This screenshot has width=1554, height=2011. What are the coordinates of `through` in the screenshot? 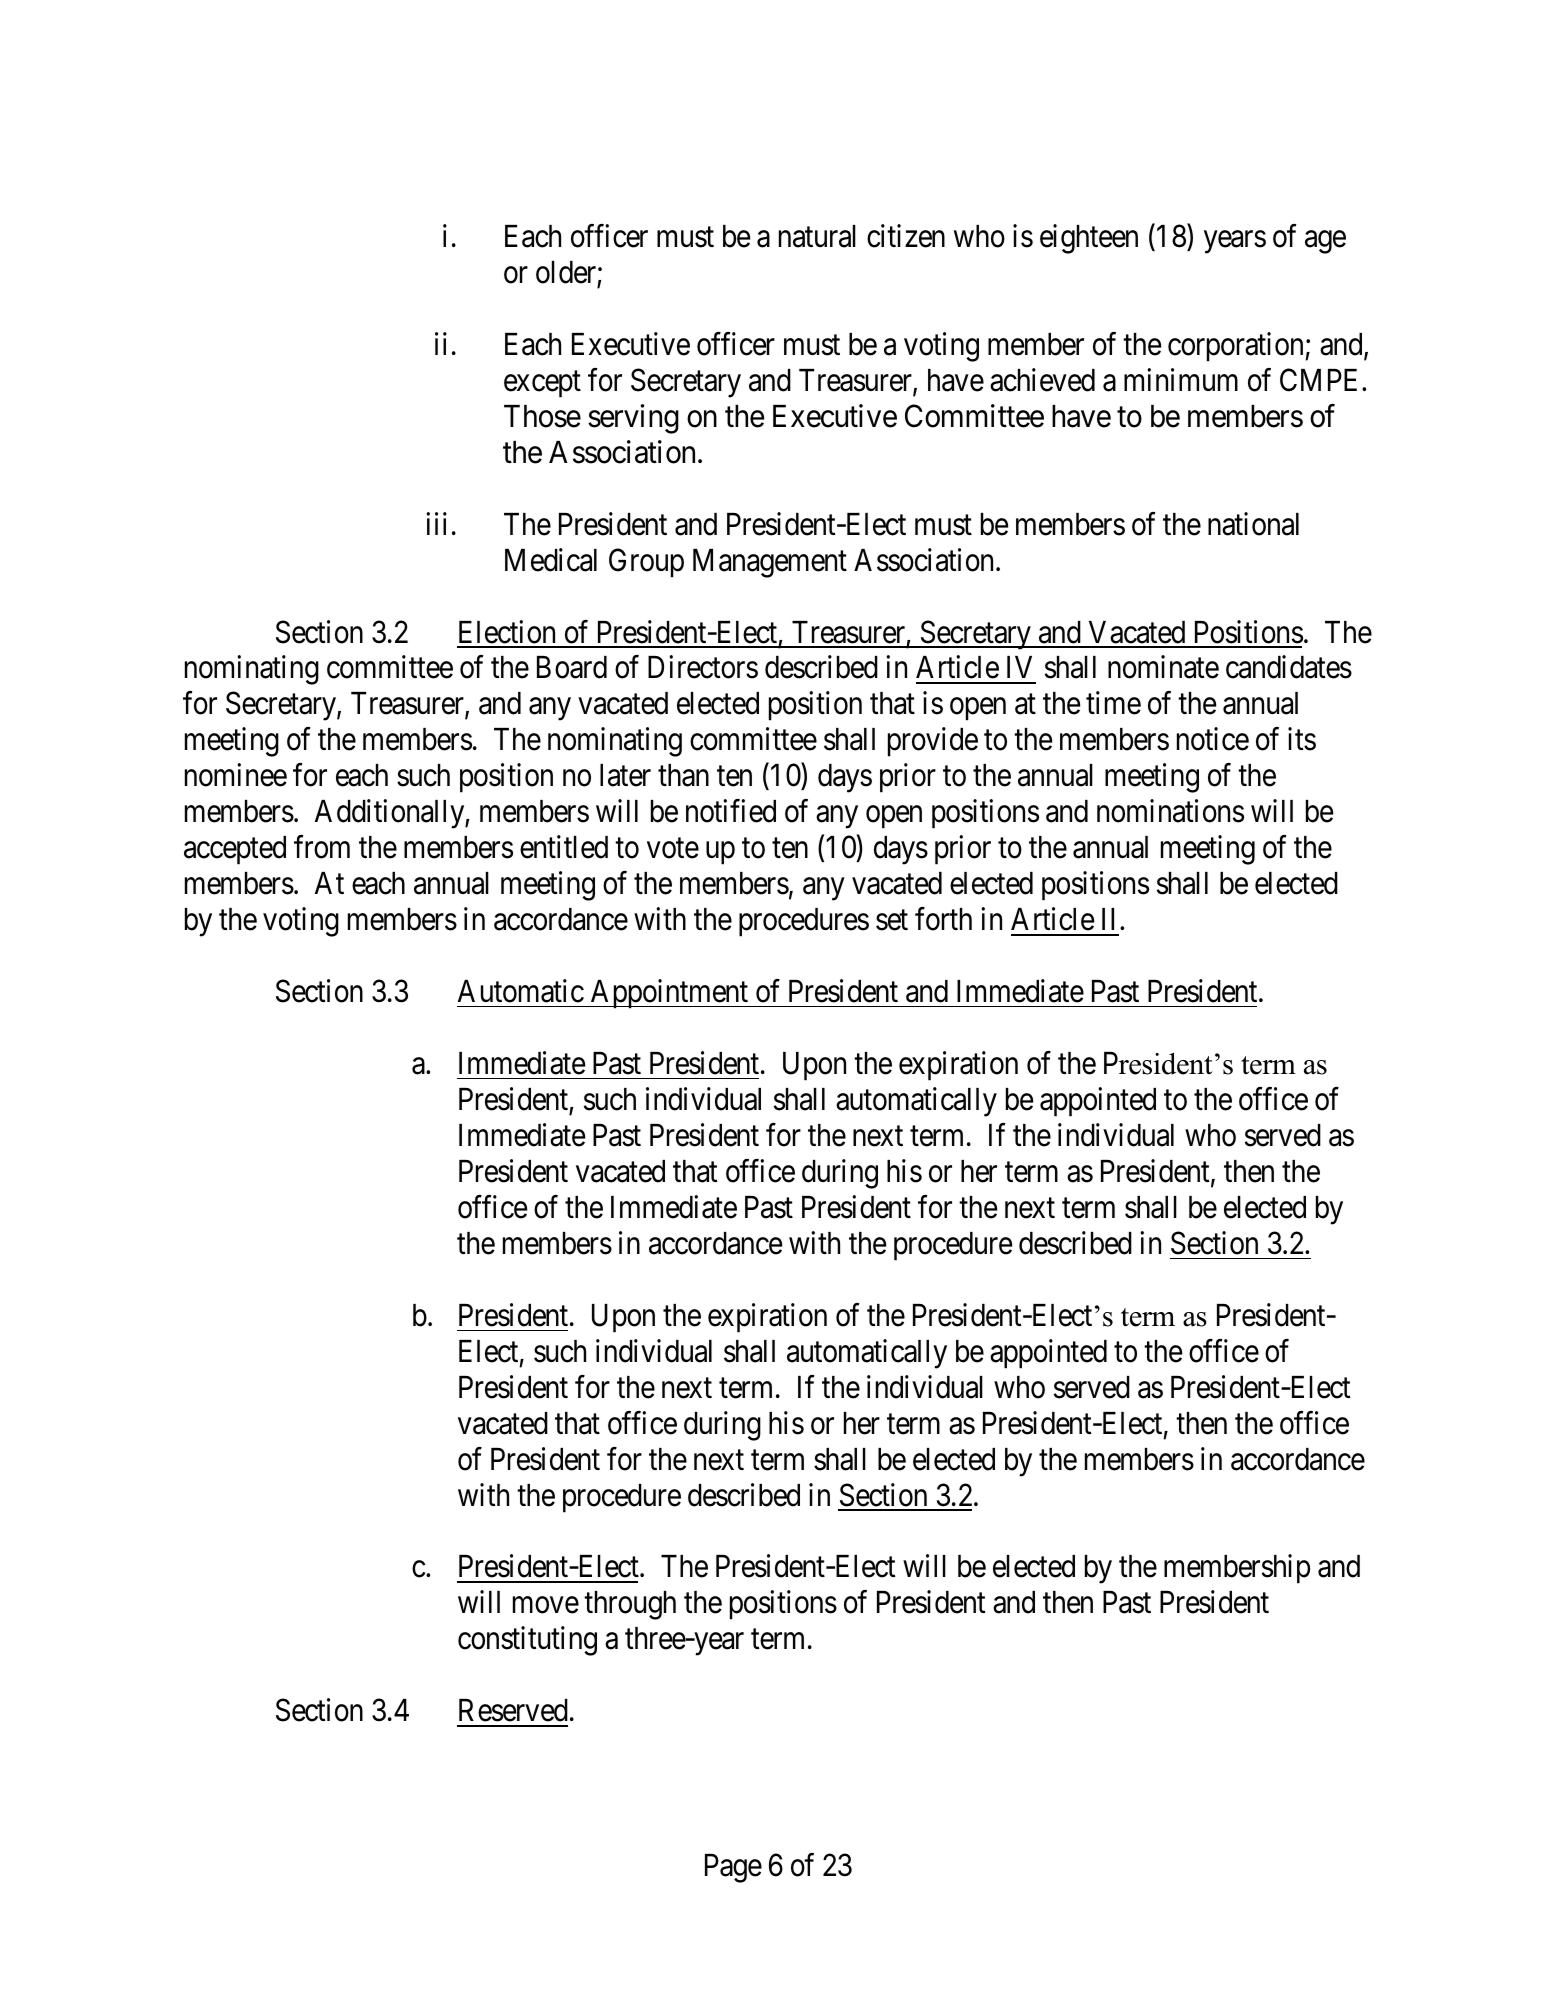 It's located at (630, 1605).
